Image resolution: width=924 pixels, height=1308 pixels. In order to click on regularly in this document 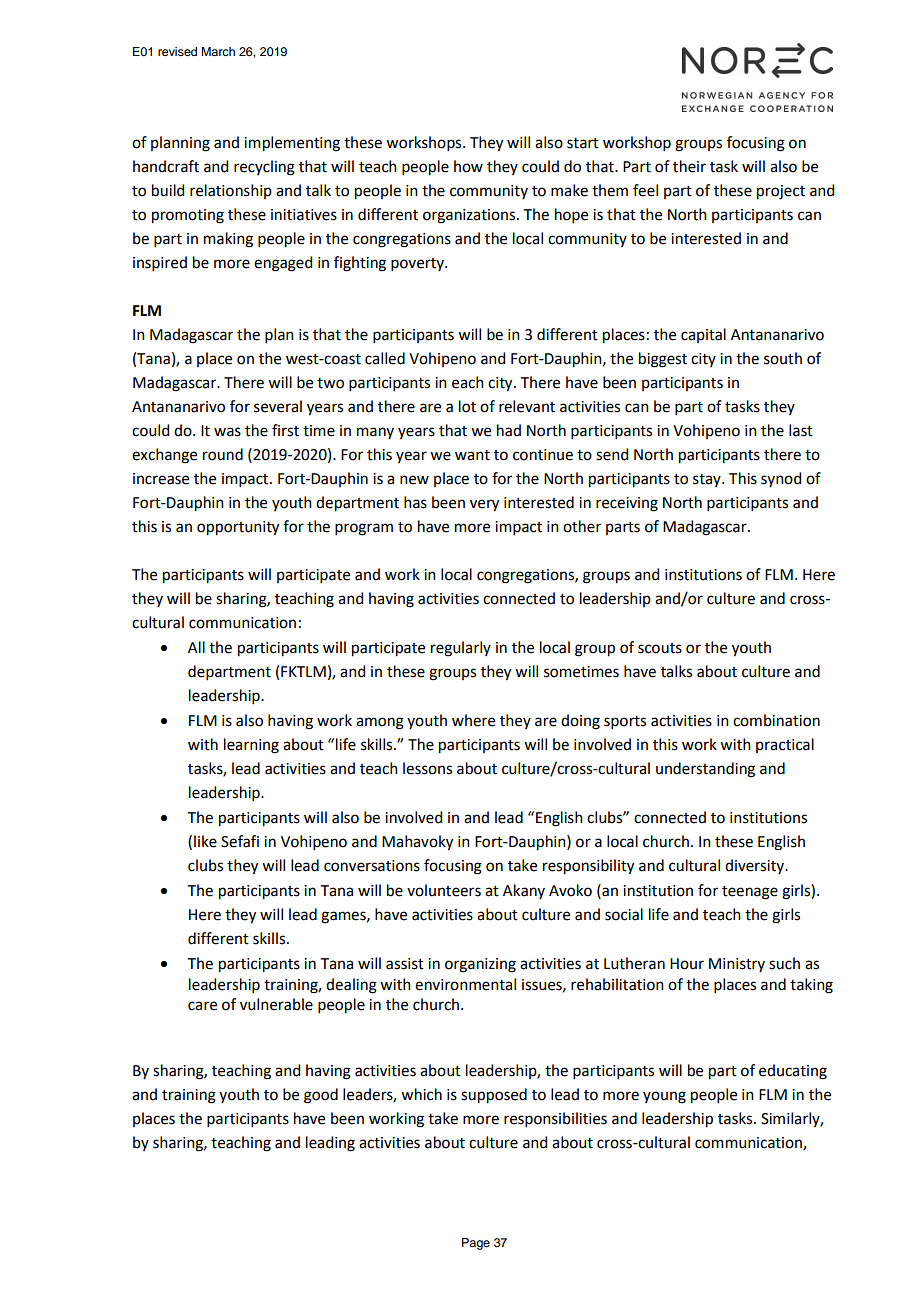, I will do `click(461, 649)`.
